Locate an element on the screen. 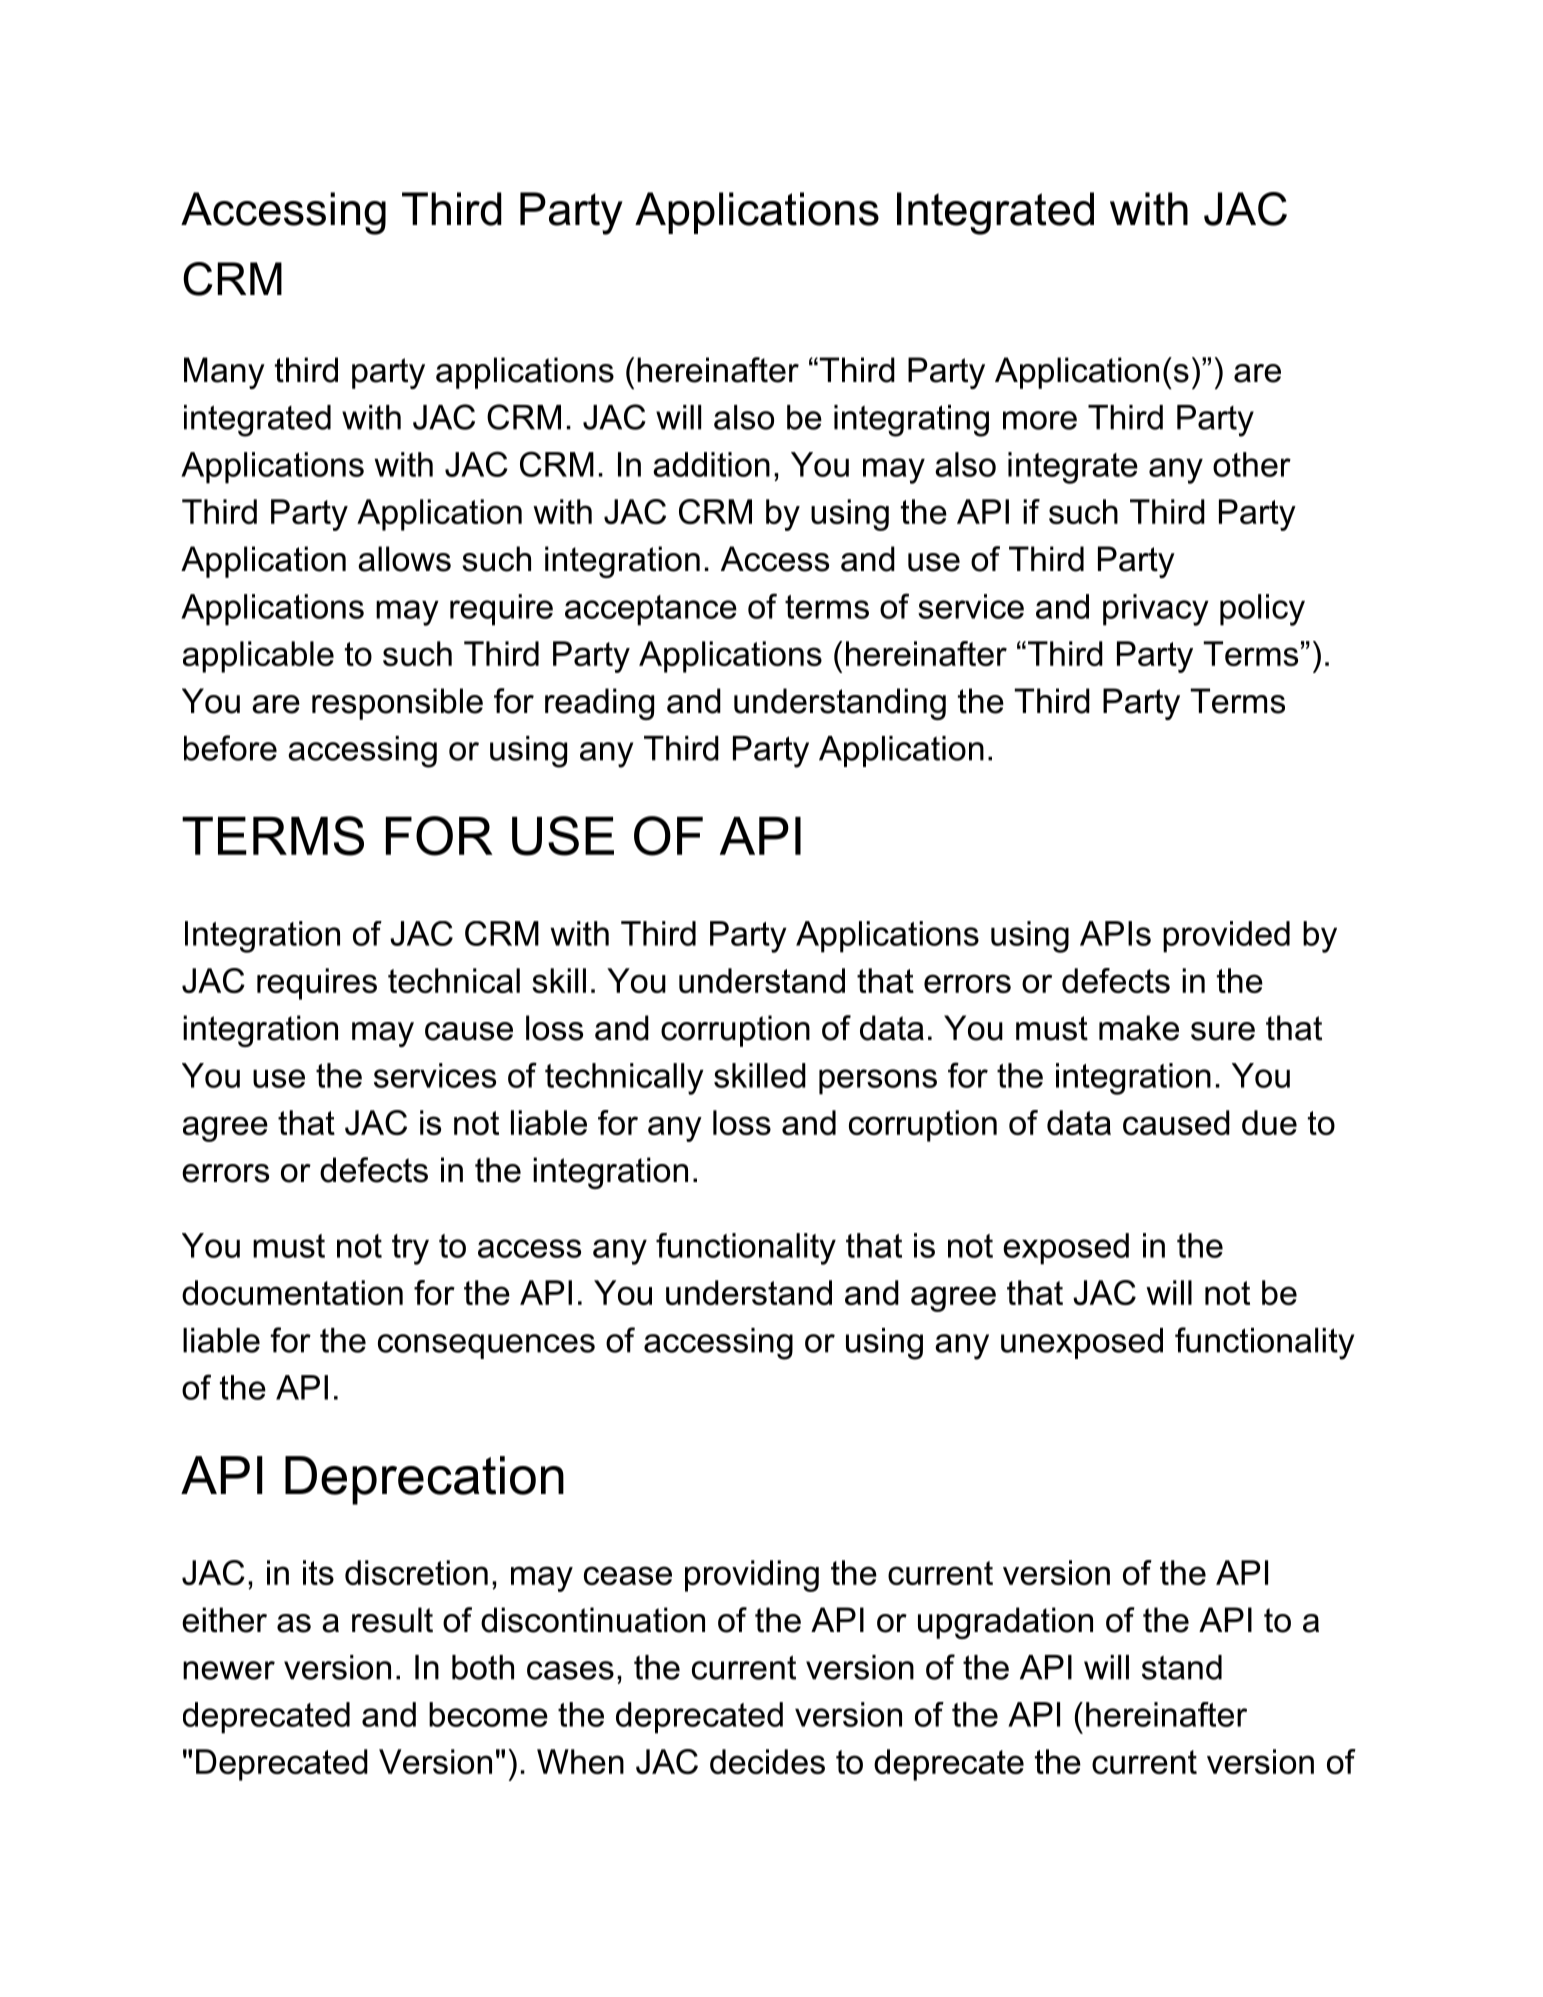 The width and height of the screenshot is (1543, 1997). persons is located at coordinates (878, 1082).
